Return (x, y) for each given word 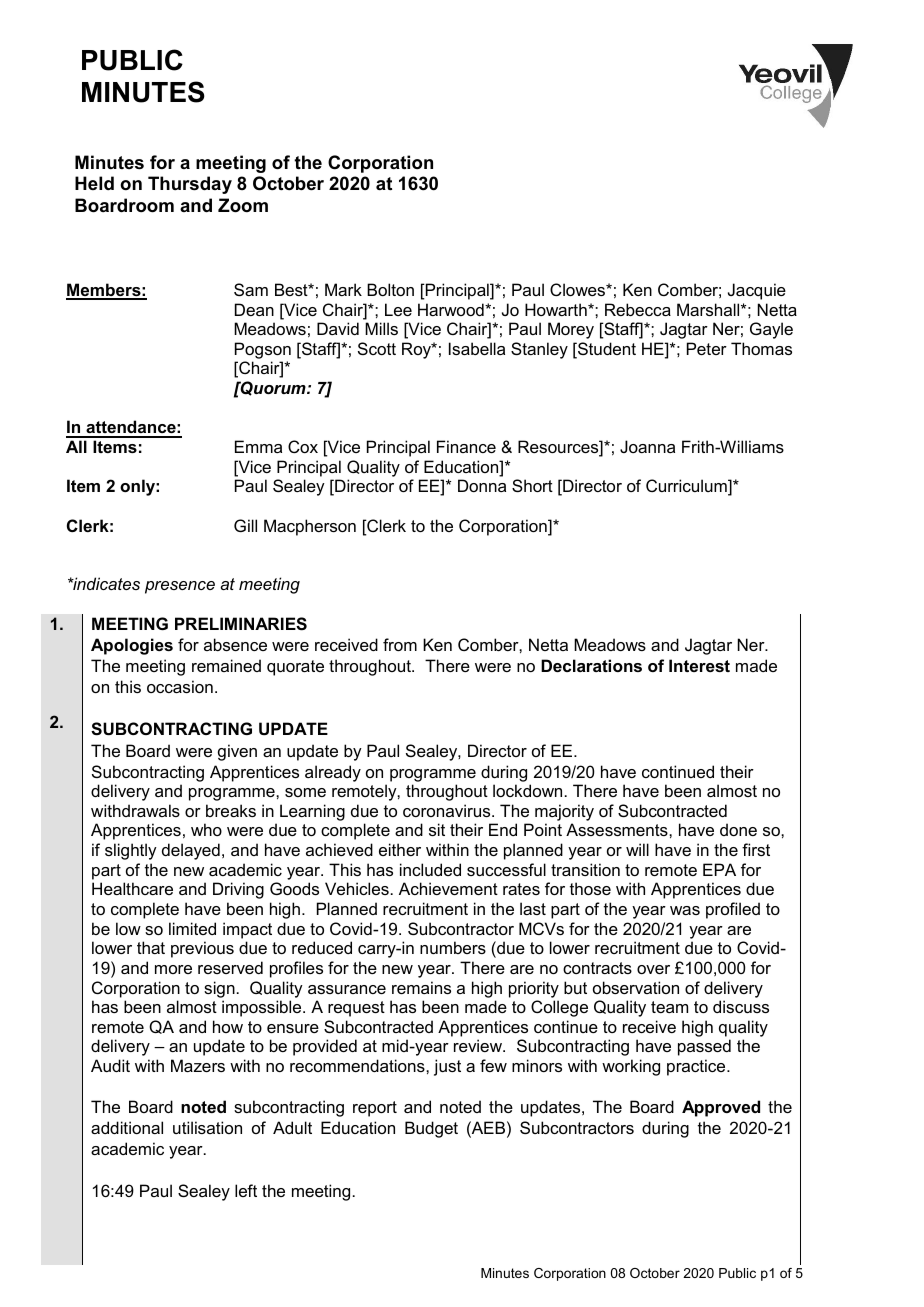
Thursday (190, 185)
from (400, 644)
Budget (431, 1129)
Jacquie (757, 291)
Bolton (390, 289)
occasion (180, 686)
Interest (699, 665)
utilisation (207, 1127)
